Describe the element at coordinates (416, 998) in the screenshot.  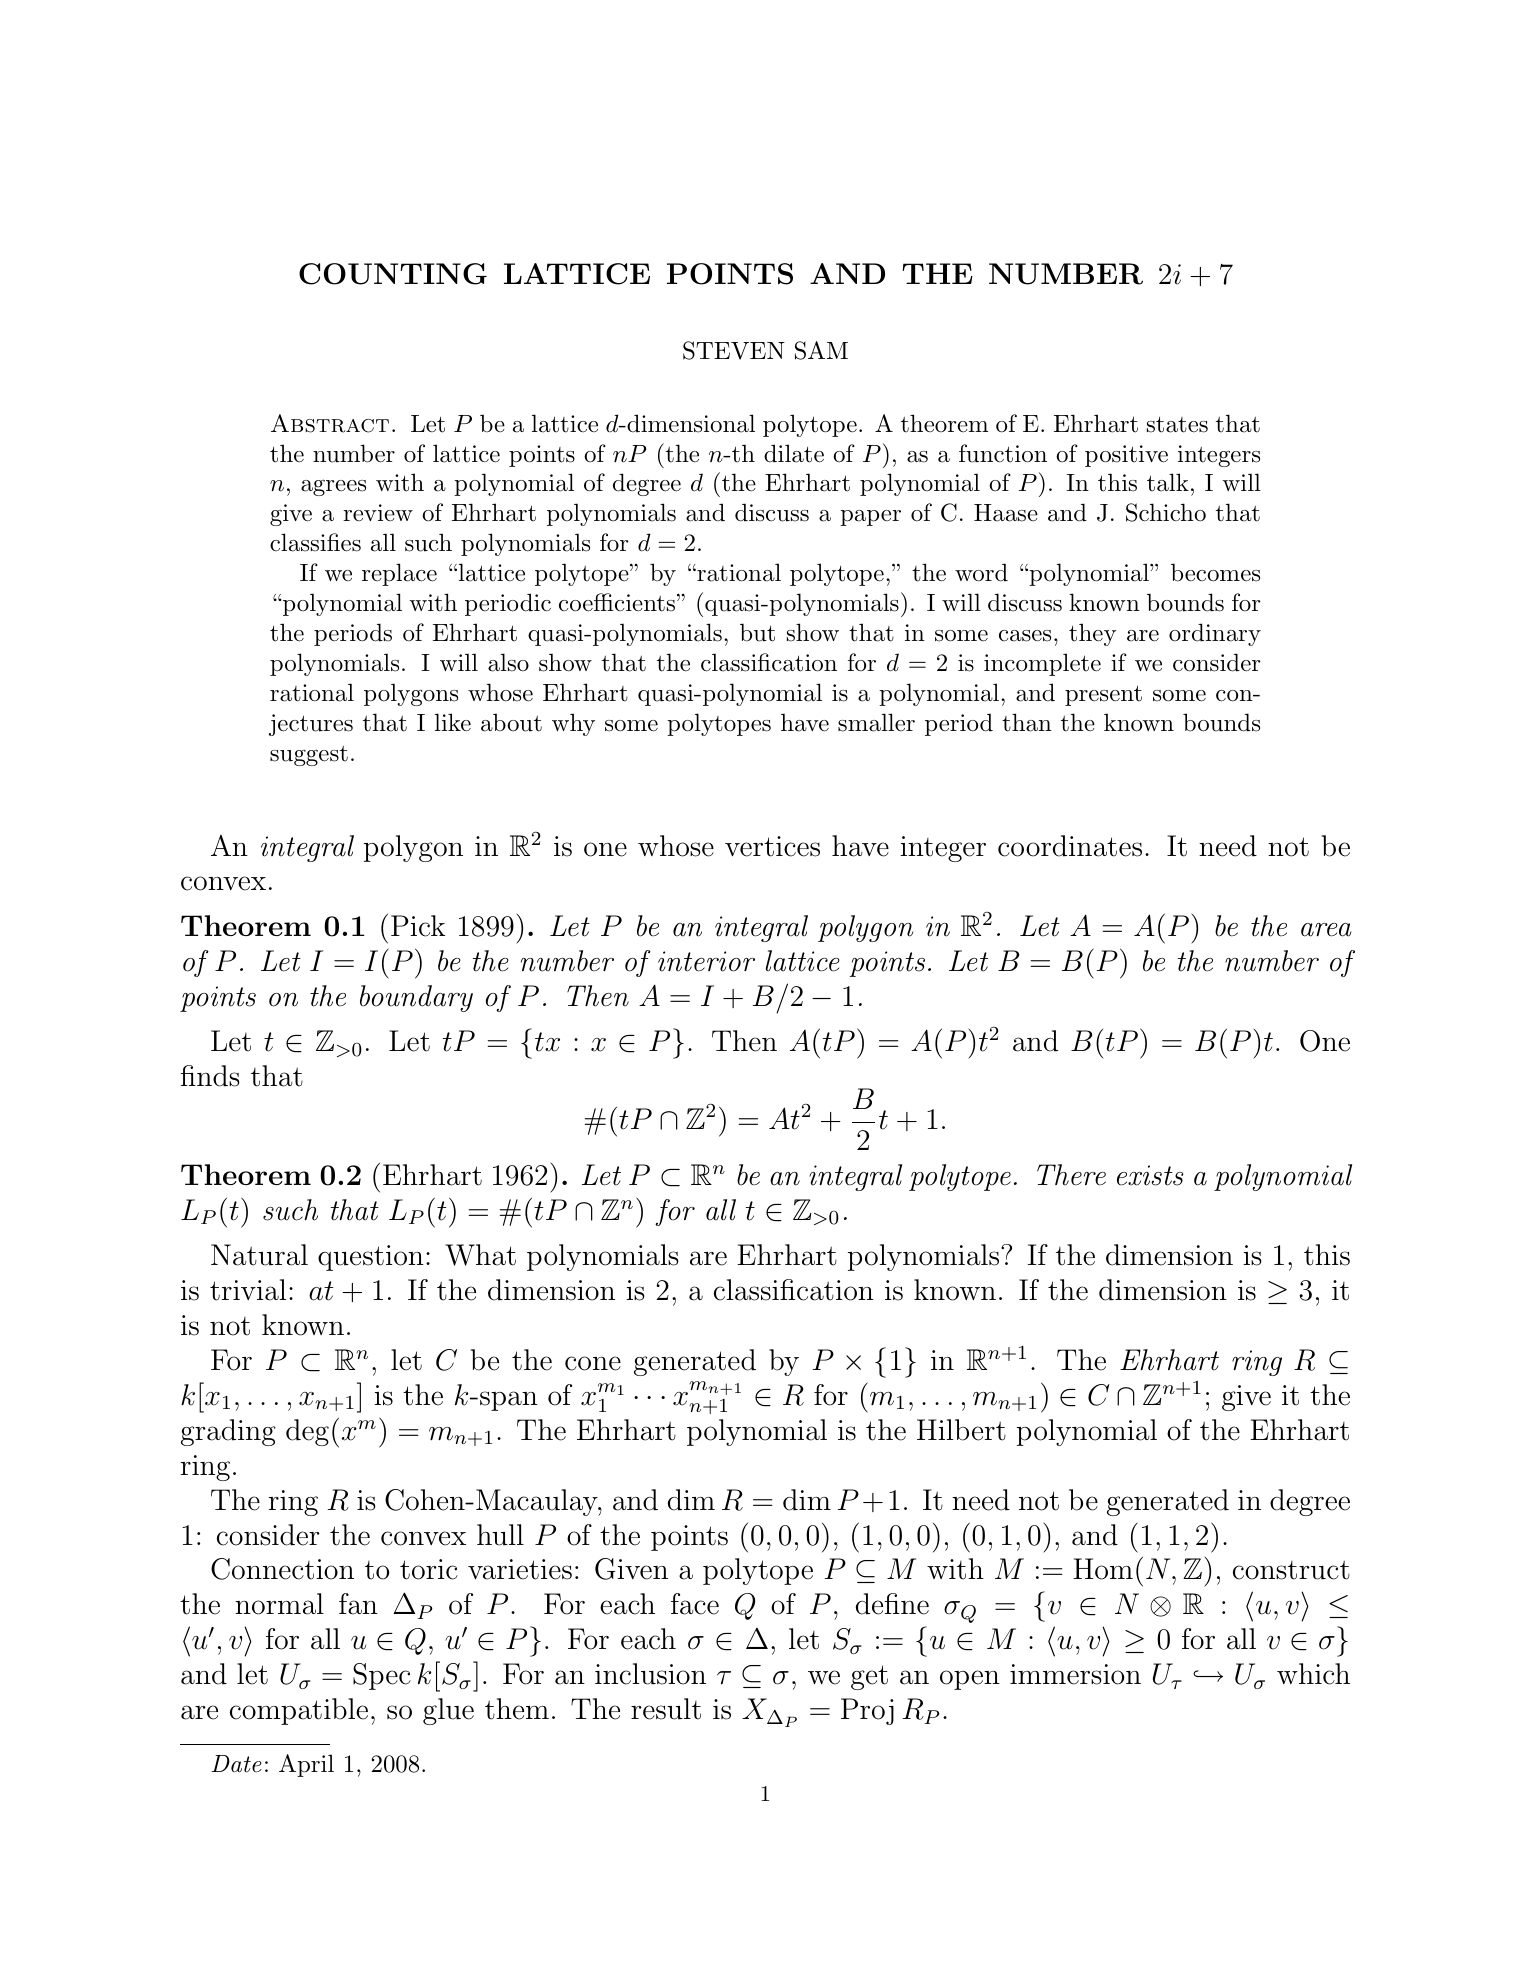
I see `boundary` at that location.
